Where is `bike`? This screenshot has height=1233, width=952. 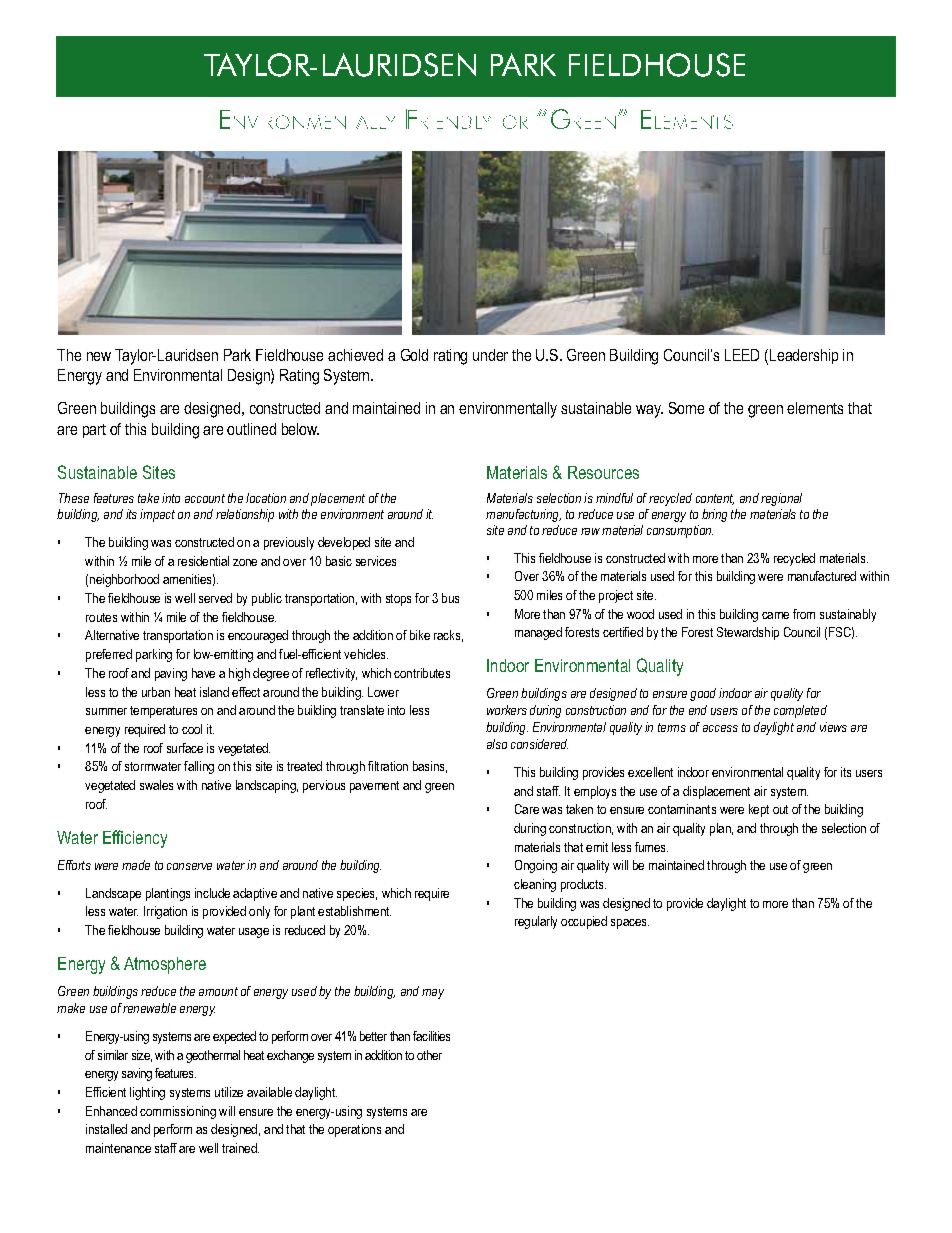
bike is located at coordinates (420, 635).
